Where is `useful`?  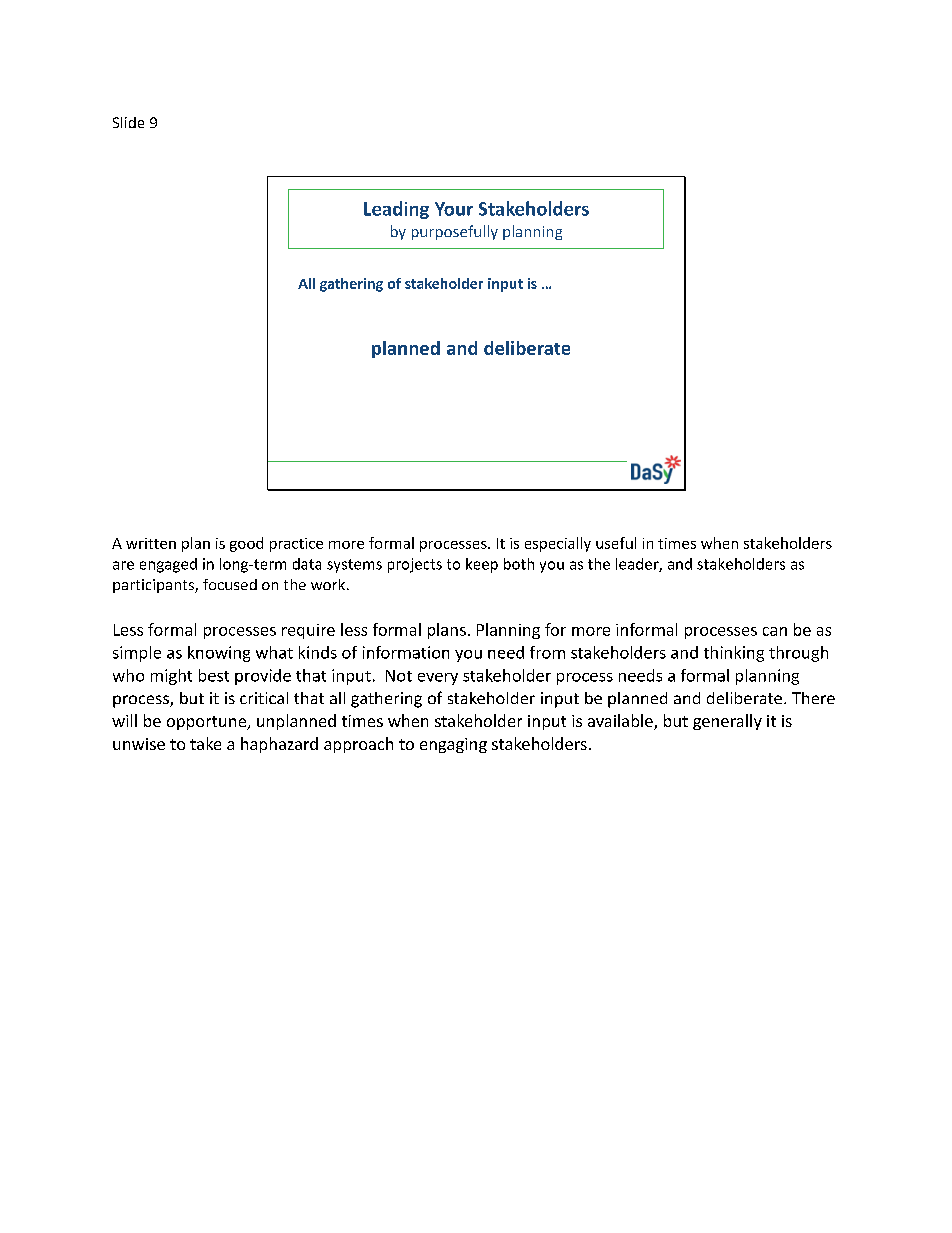
useful is located at coordinates (616, 543).
